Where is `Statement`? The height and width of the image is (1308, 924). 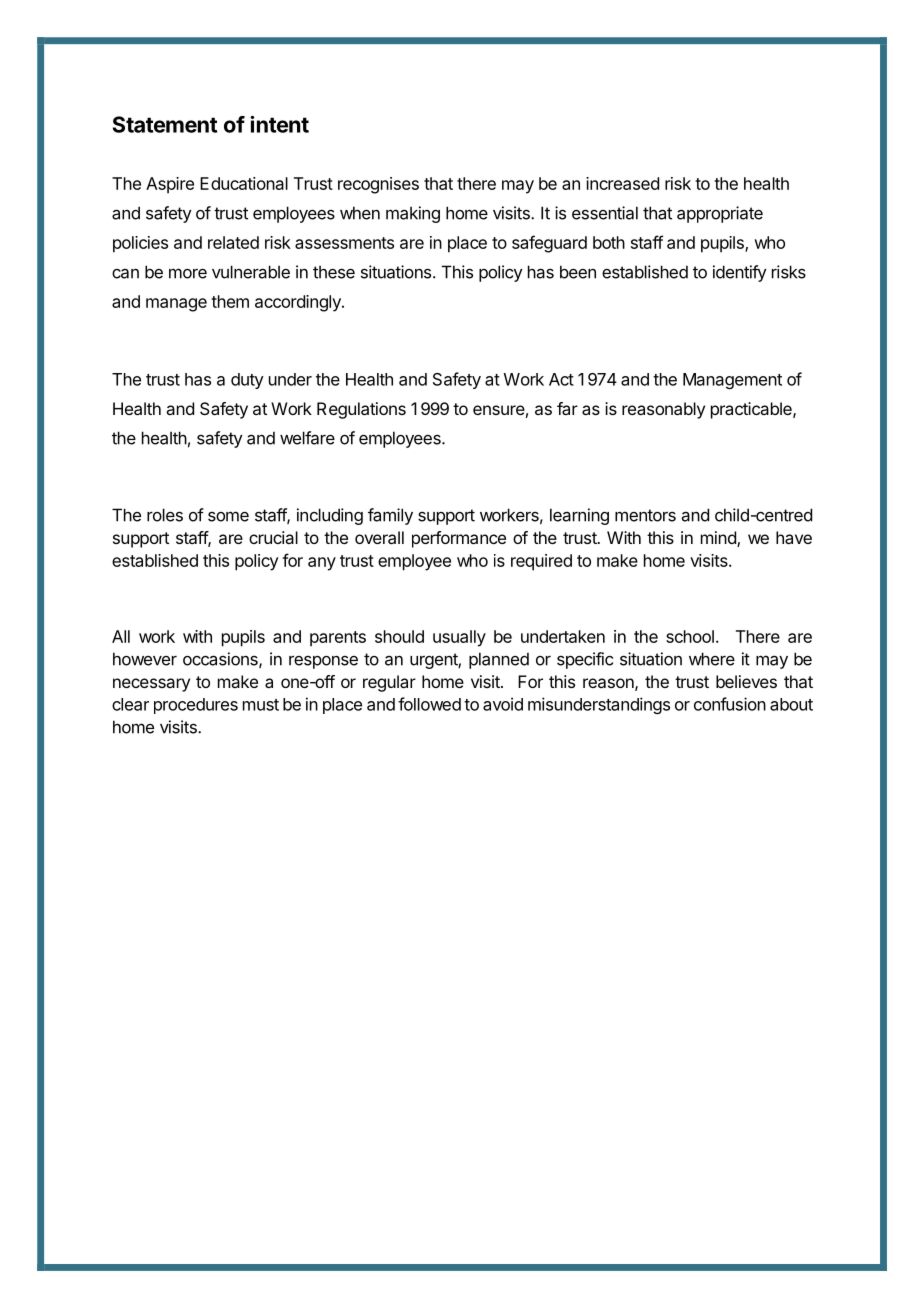
Statement is located at coordinates (165, 124).
